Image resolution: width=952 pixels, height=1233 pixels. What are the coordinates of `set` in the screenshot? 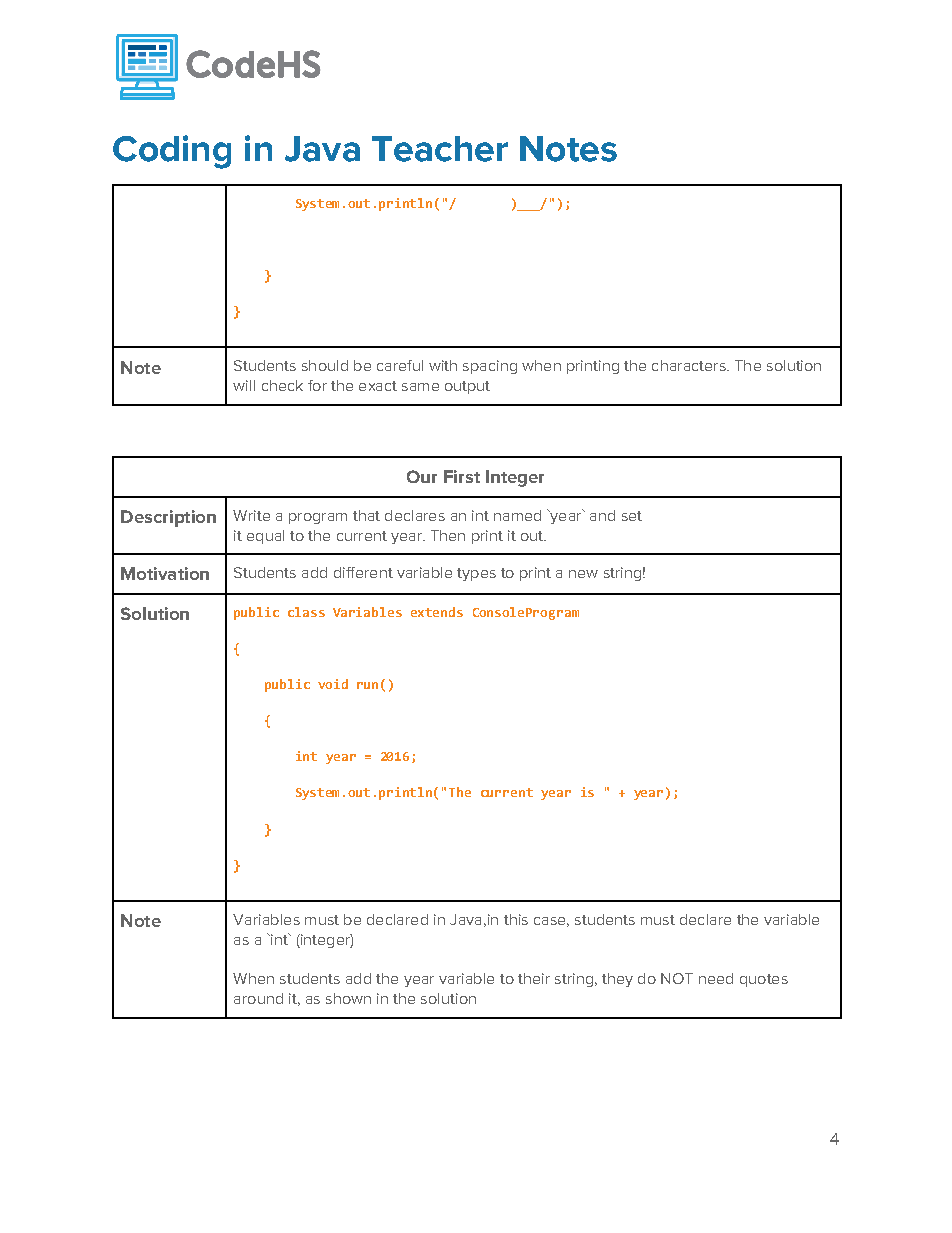 It's located at (632, 516).
